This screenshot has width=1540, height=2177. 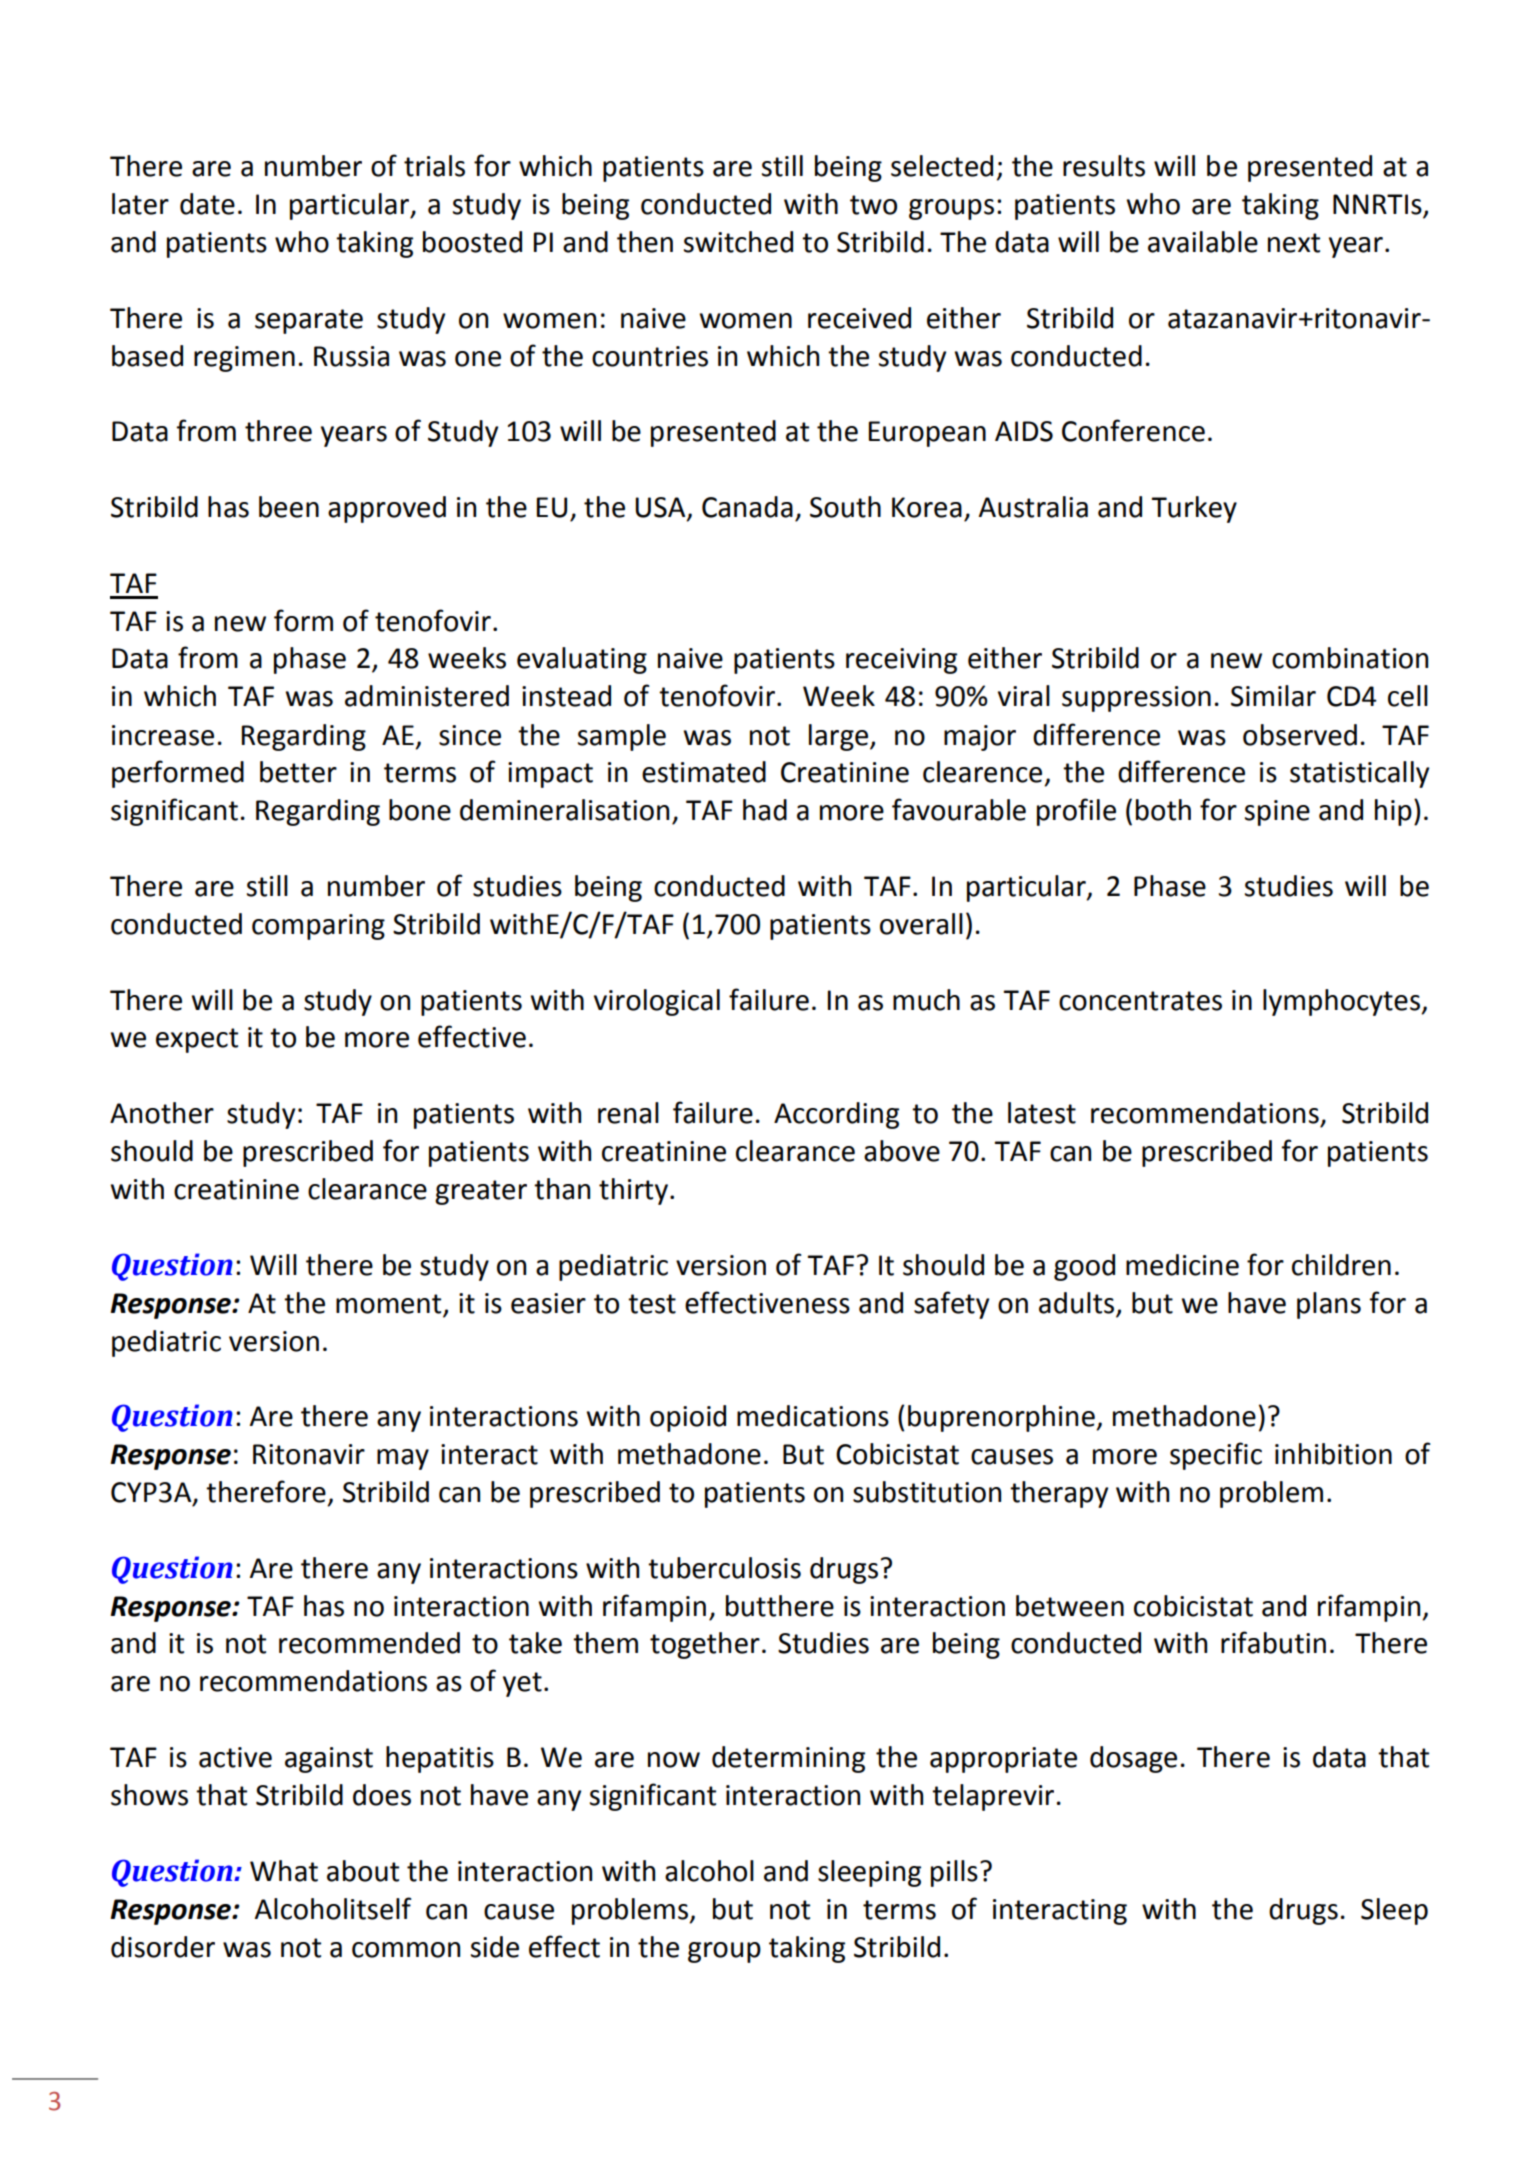 What do you see at coordinates (738, 242) in the screenshot?
I see `switched` at bounding box center [738, 242].
